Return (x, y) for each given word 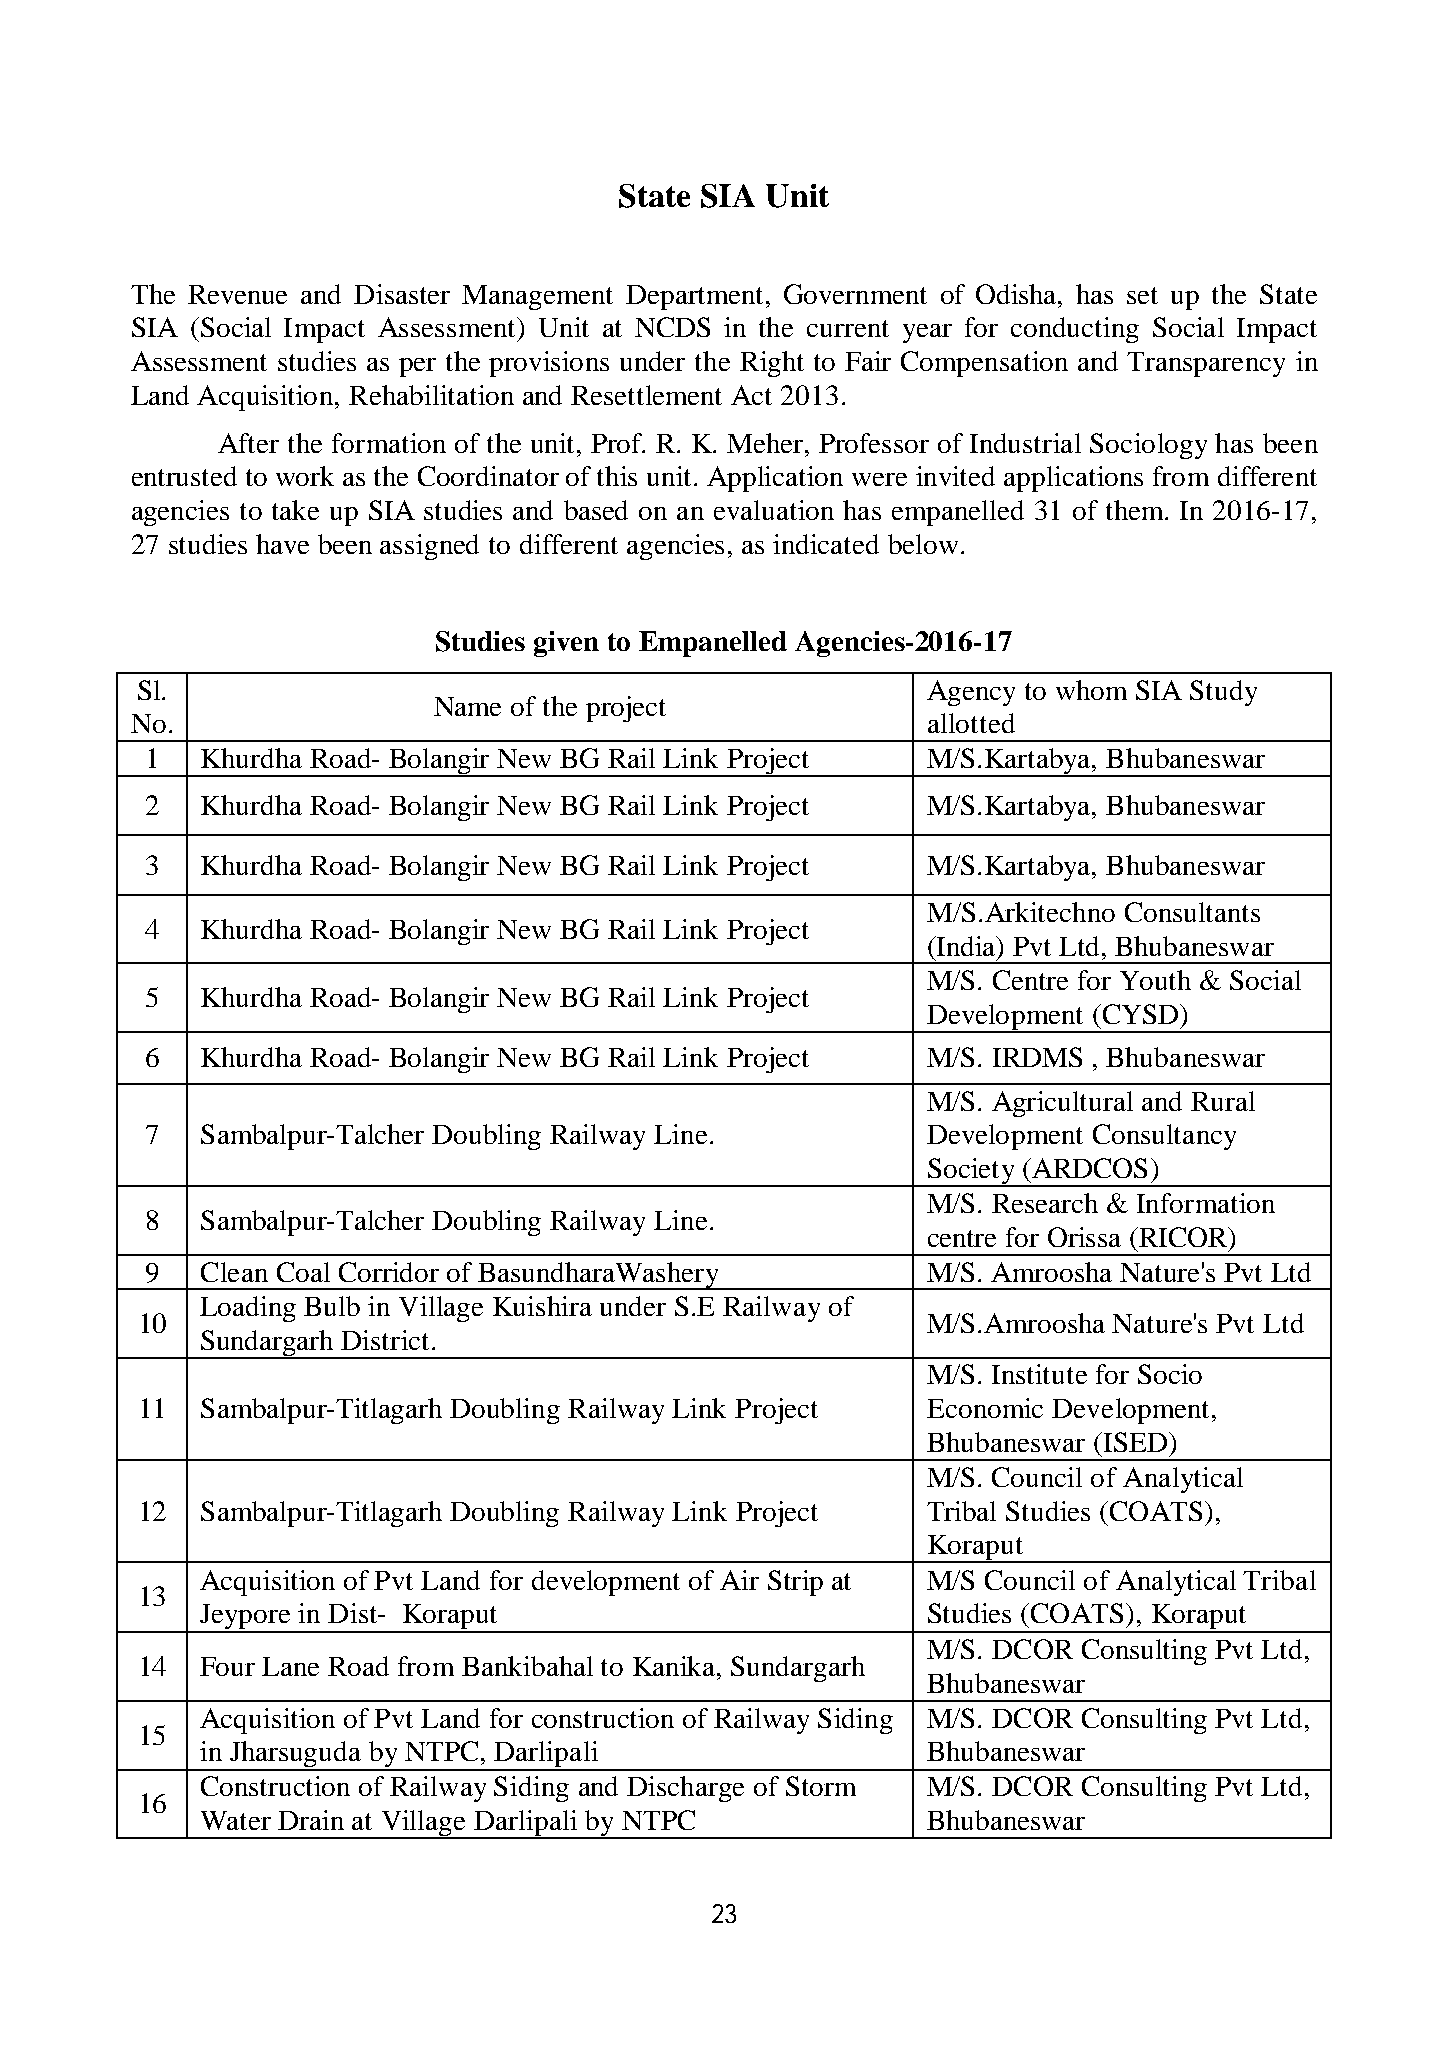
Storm (821, 1786)
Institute (1039, 1374)
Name (467, 706)
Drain (311, 1820)
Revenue (237, 294)
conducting (1075, 330)
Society (971, 1172)
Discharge (685, 1789)
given (566, 644)
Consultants (1192, 912)
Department (694, 297)
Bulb (332, 1306)
